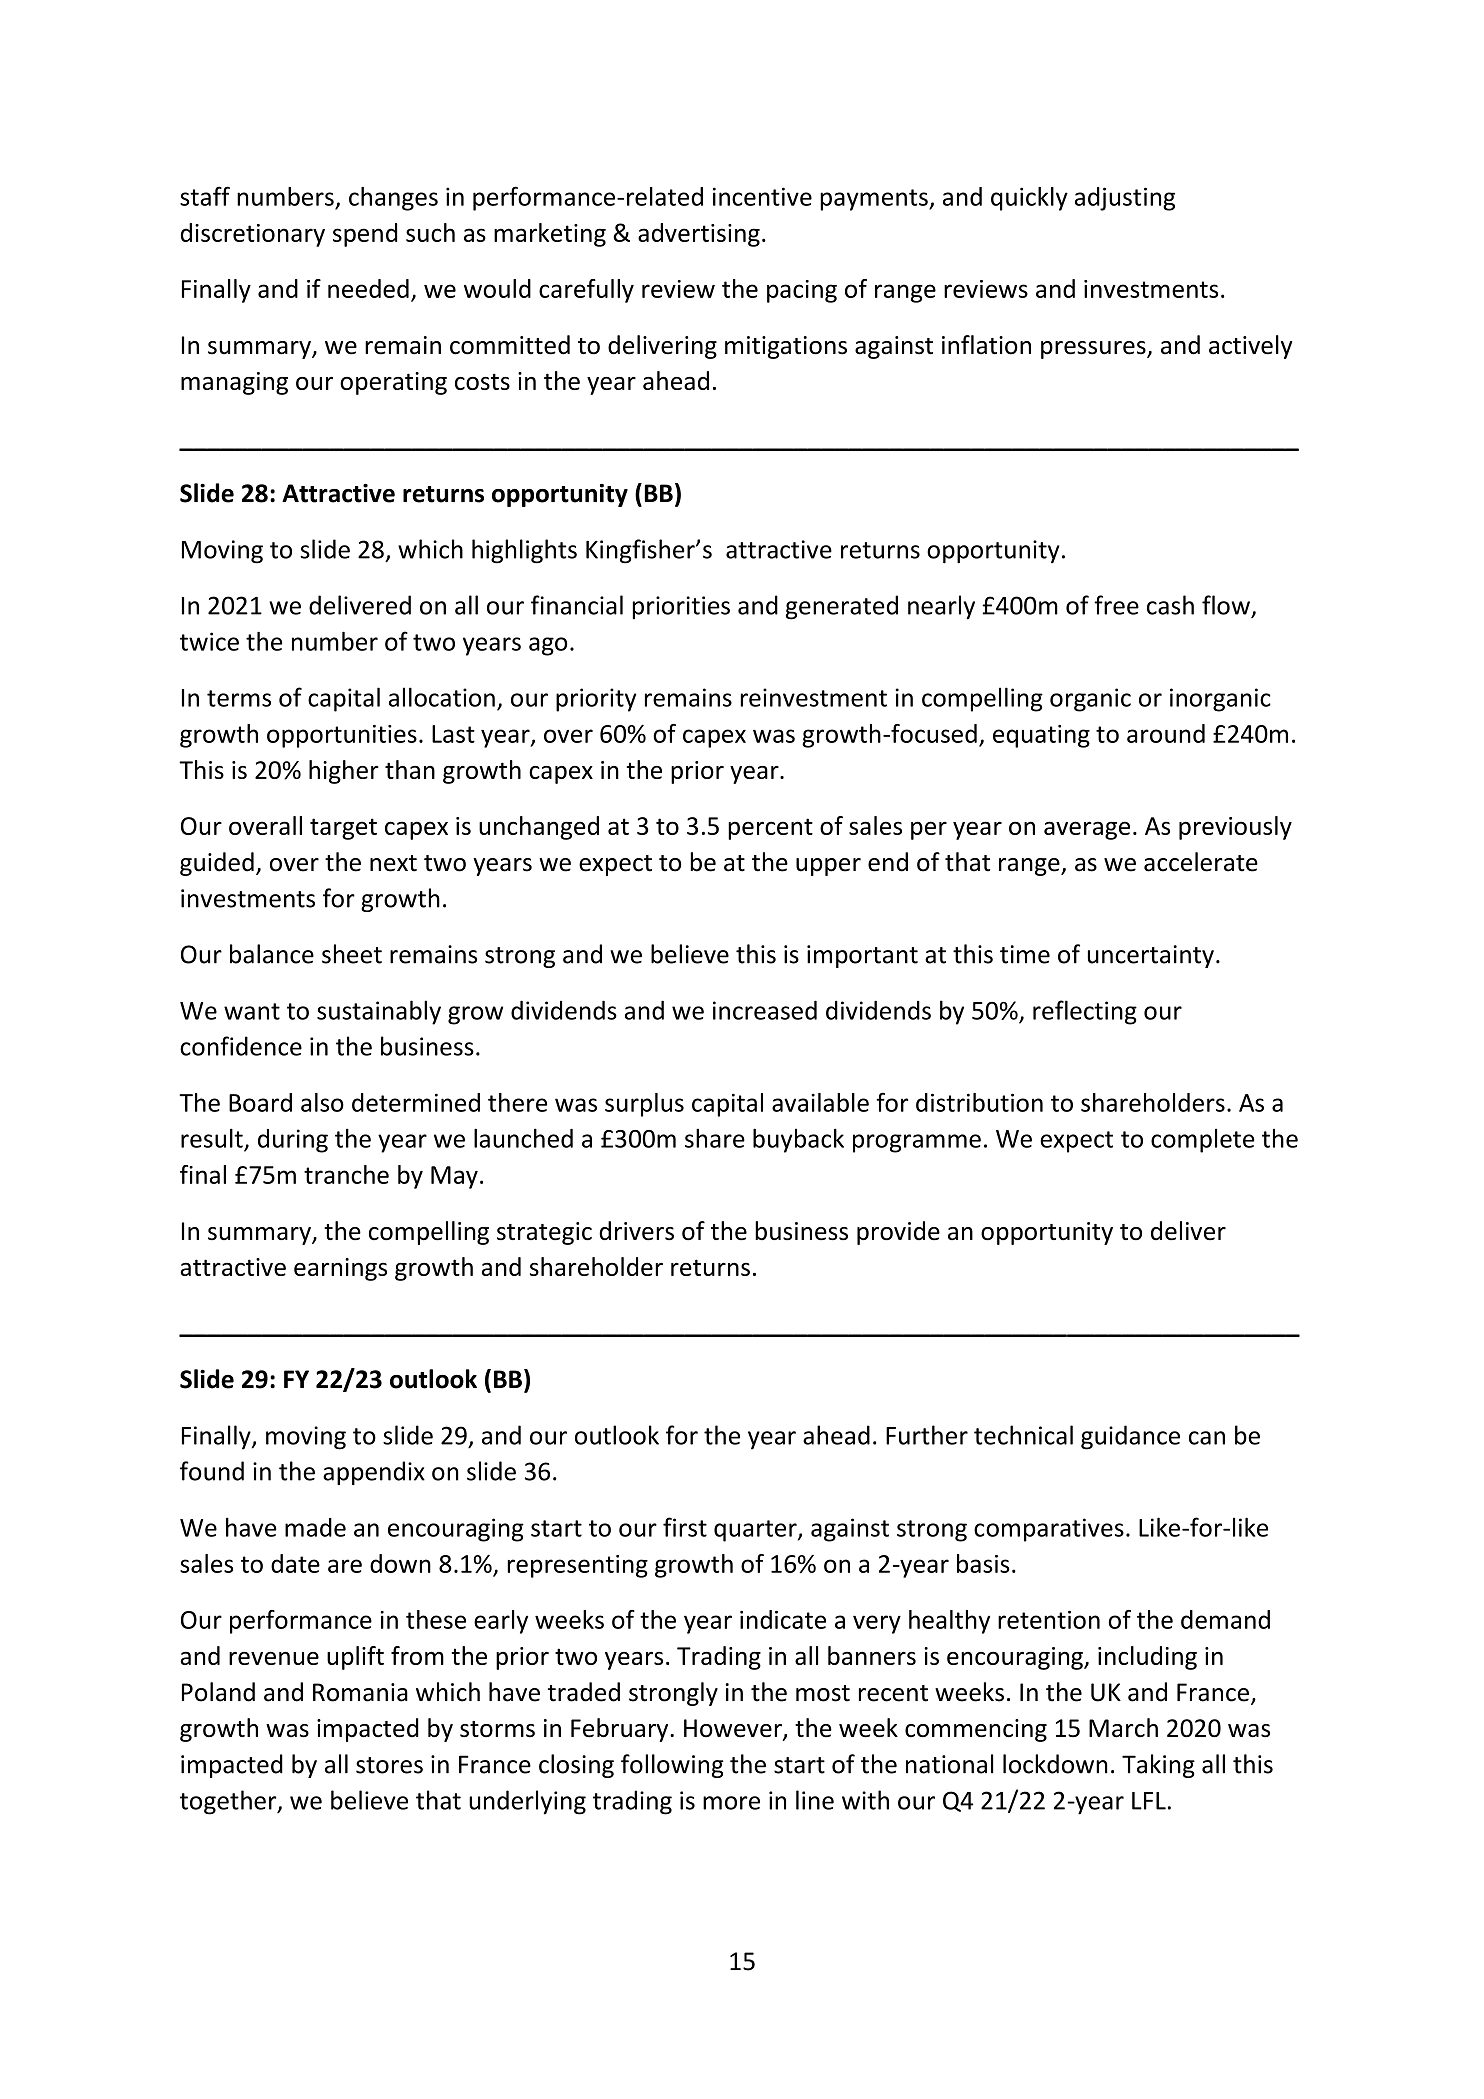 The width and height of the screenshot is (1484, 2099). I want to click on reflecting, so click(1085, 1012).
